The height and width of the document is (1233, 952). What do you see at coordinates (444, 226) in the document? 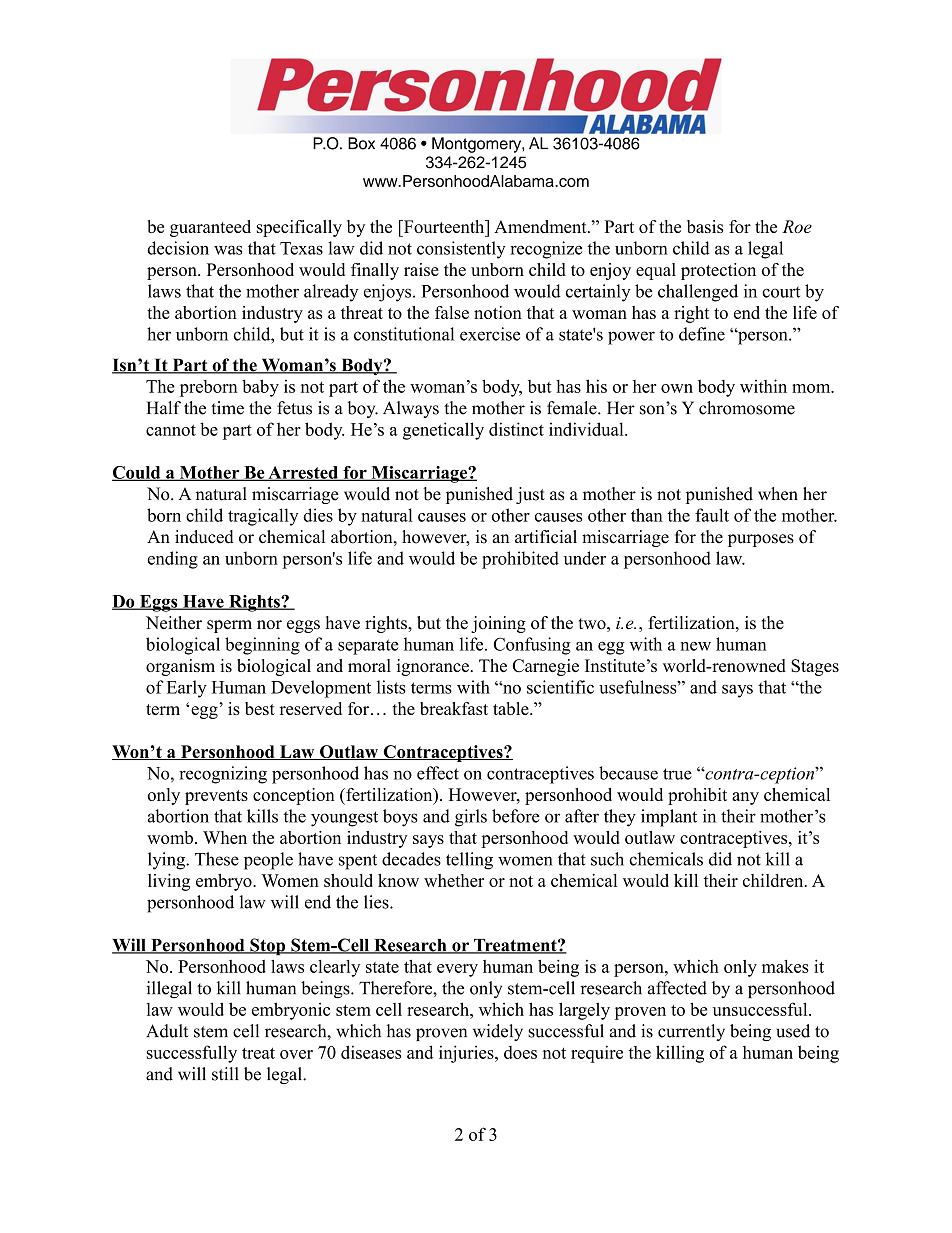
I see `Fourteenth` at bounding box center [444, 226].
